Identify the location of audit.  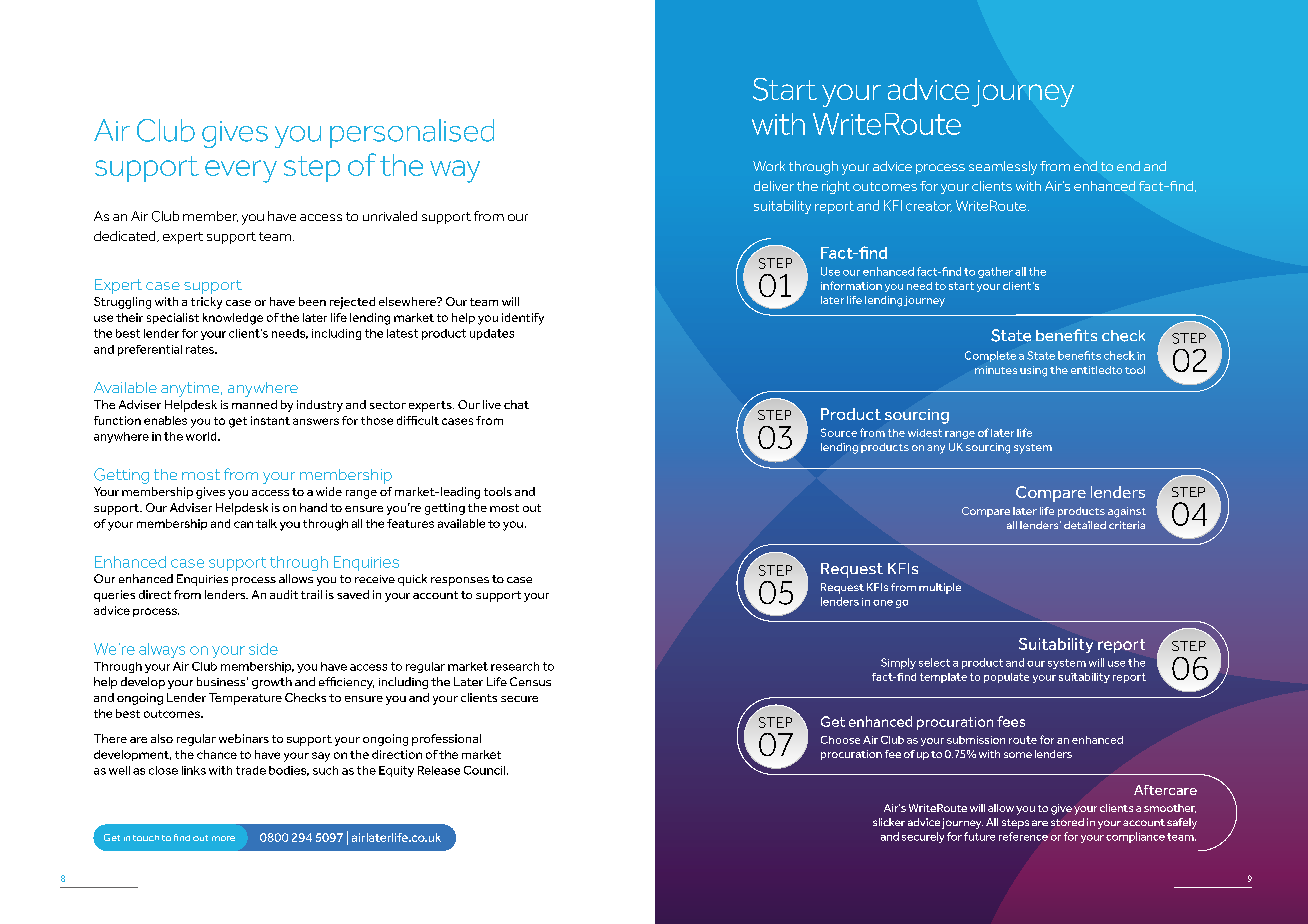
(284, 594).
